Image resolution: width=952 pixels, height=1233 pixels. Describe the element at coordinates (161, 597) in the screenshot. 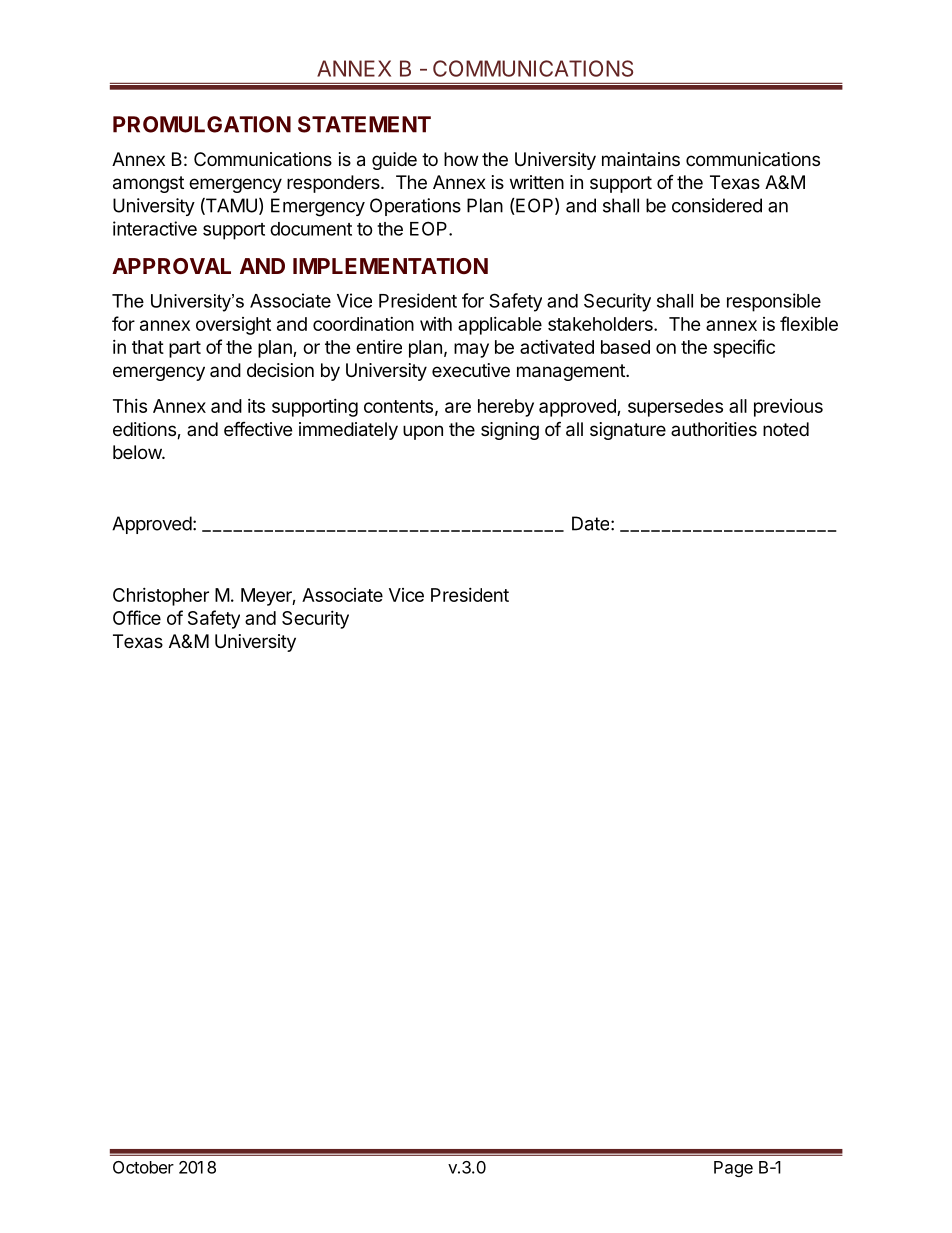

I see `Christopher` at that location.
